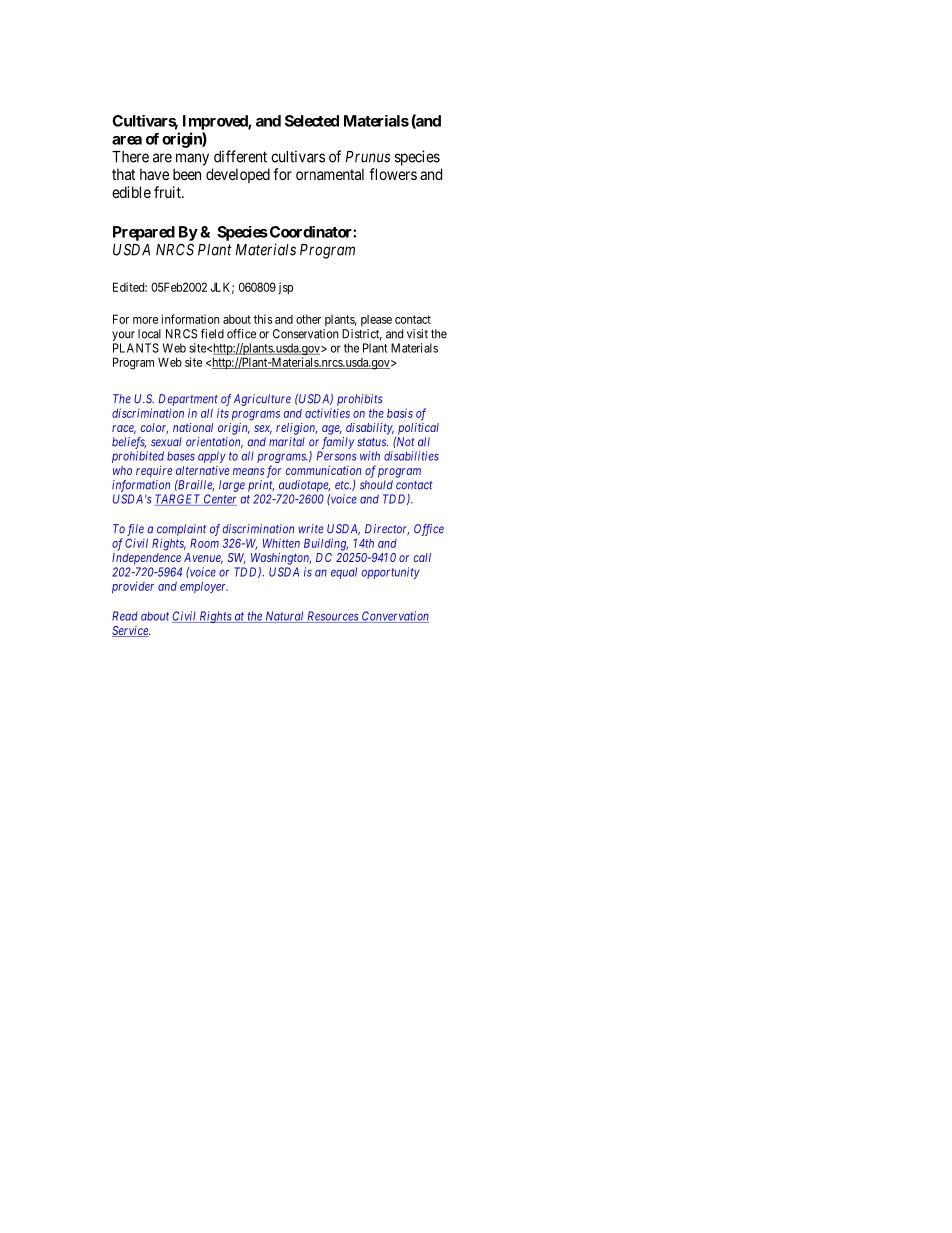 Image resolution: width=952 pixels, height=1233 pixels. I want to click on opportunity, so click(391, 573).
